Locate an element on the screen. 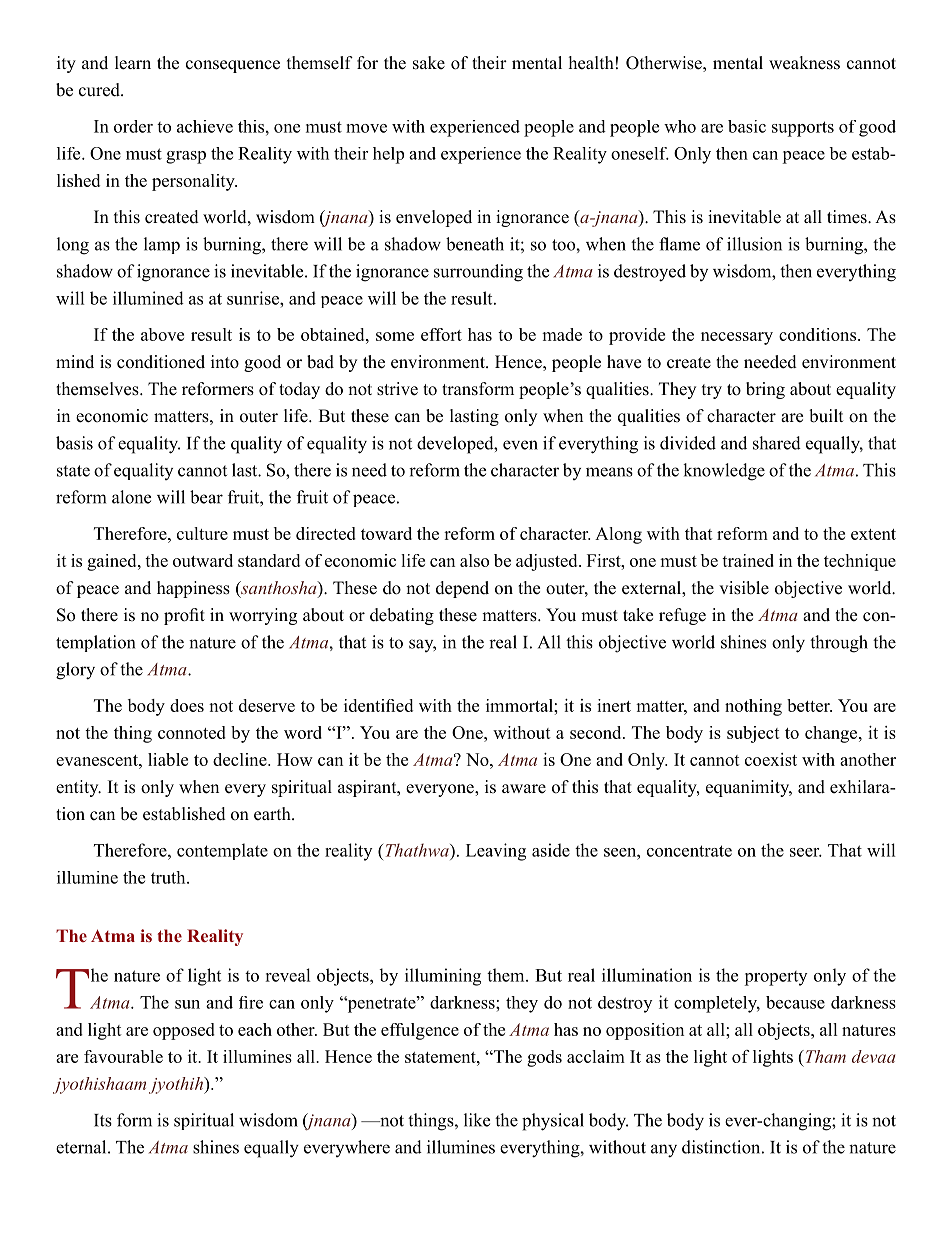  sake is located at coordinates (429, 63).
